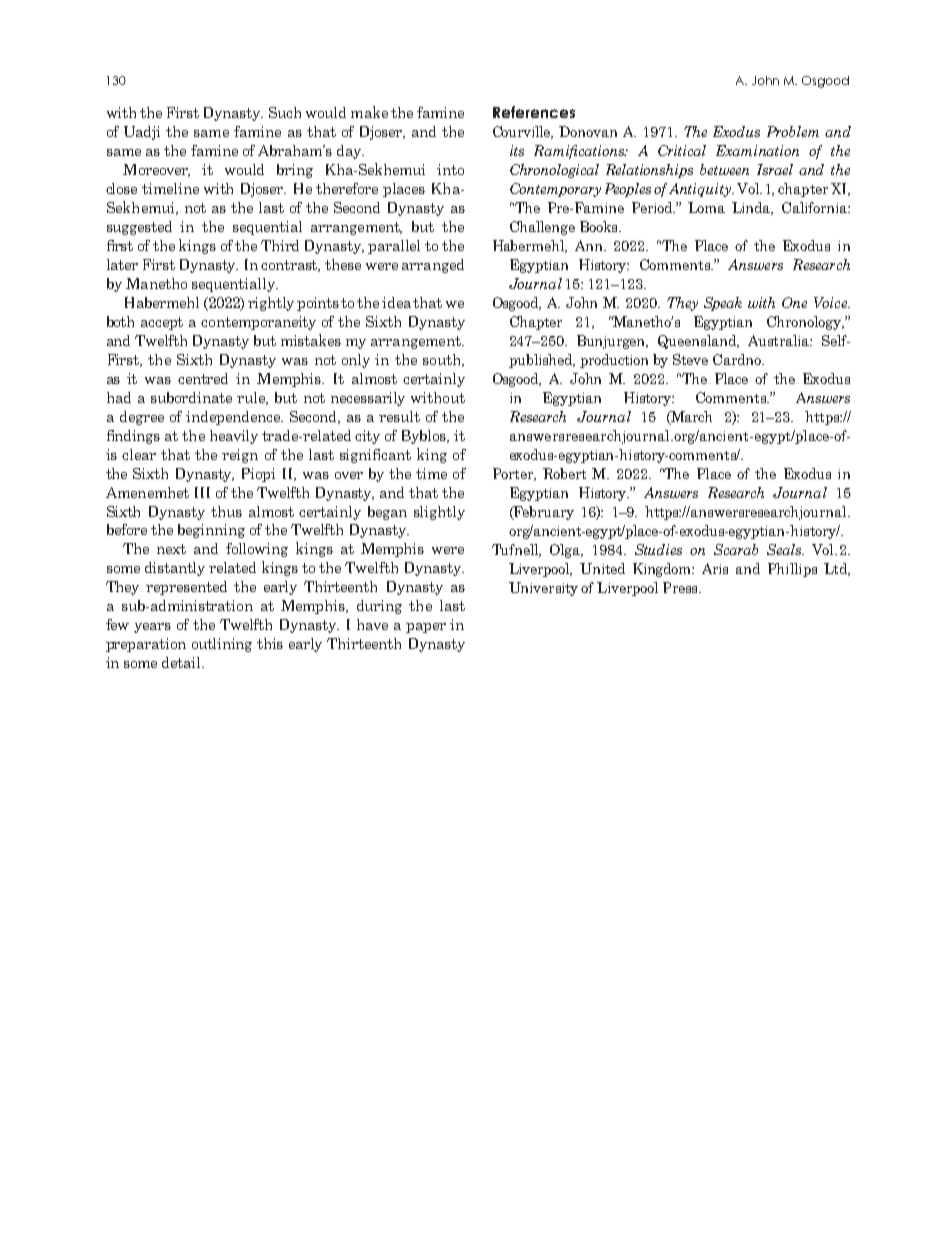 This screenshot has width=952, height=1233. Describe the element at coordinates (443, 360) in the screenshot. I see `south` at that location.
